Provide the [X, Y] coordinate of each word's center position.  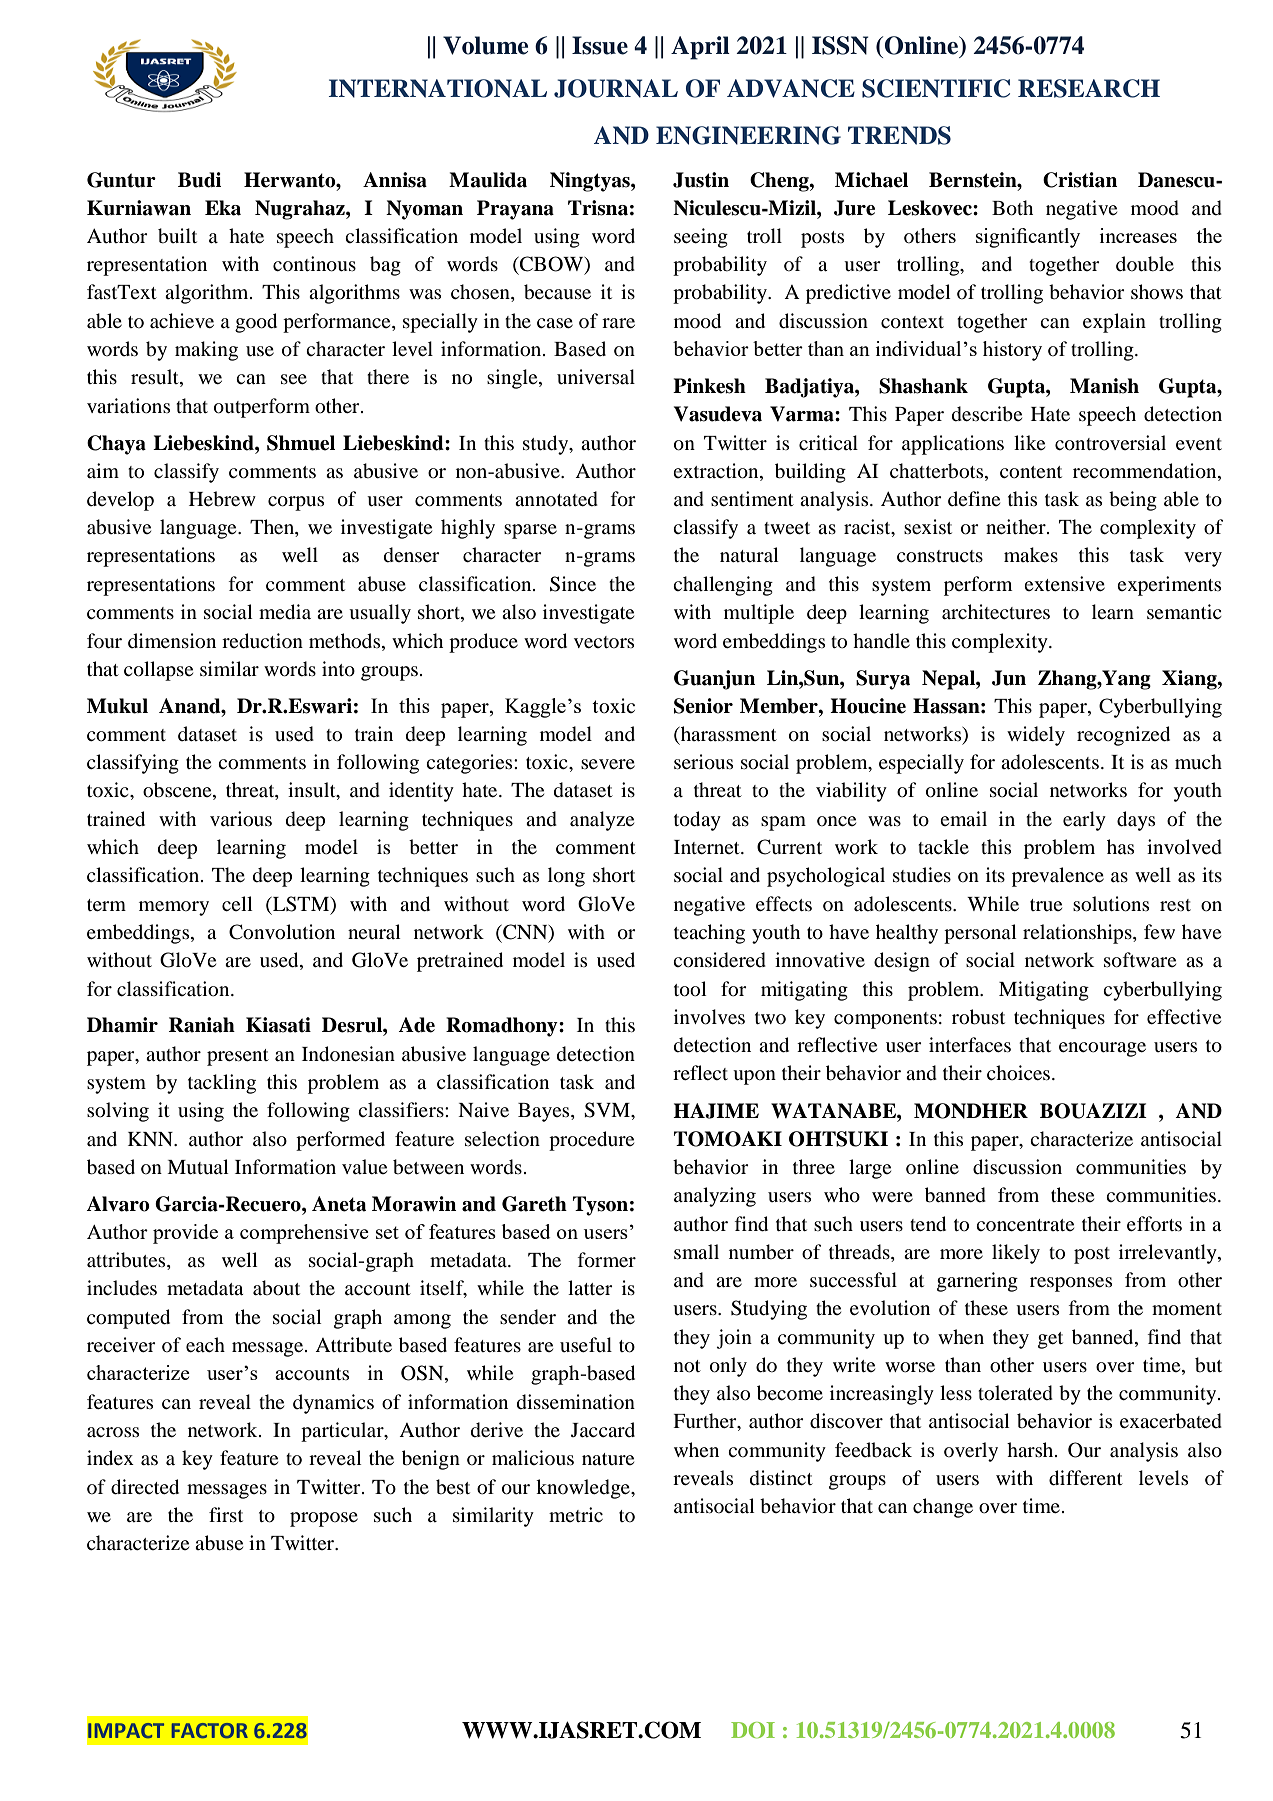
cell [237, 903]
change [943, 1508]
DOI [753, 1730]
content [1031, 472]
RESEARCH [1089, 88]
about [276, 1288]
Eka [223, 208]
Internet [708, 847]
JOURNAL [616, 88]
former [606, 1260]
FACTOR [210, 1730]
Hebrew [222, 499]
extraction [717, 471]
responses [1071, 1284]
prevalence [1058, 877]
